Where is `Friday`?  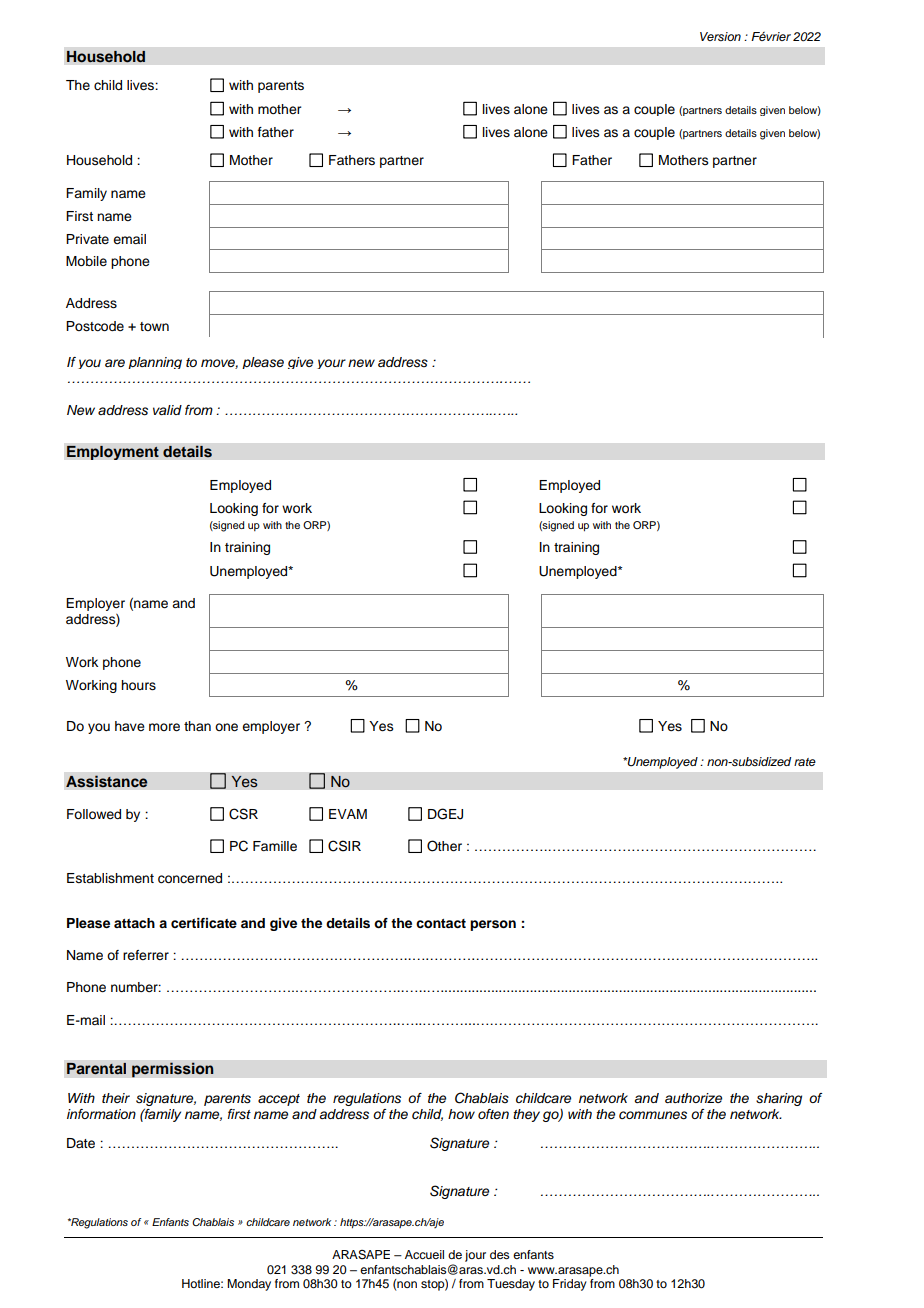
Friday is located at coordinates (570, 1285).
